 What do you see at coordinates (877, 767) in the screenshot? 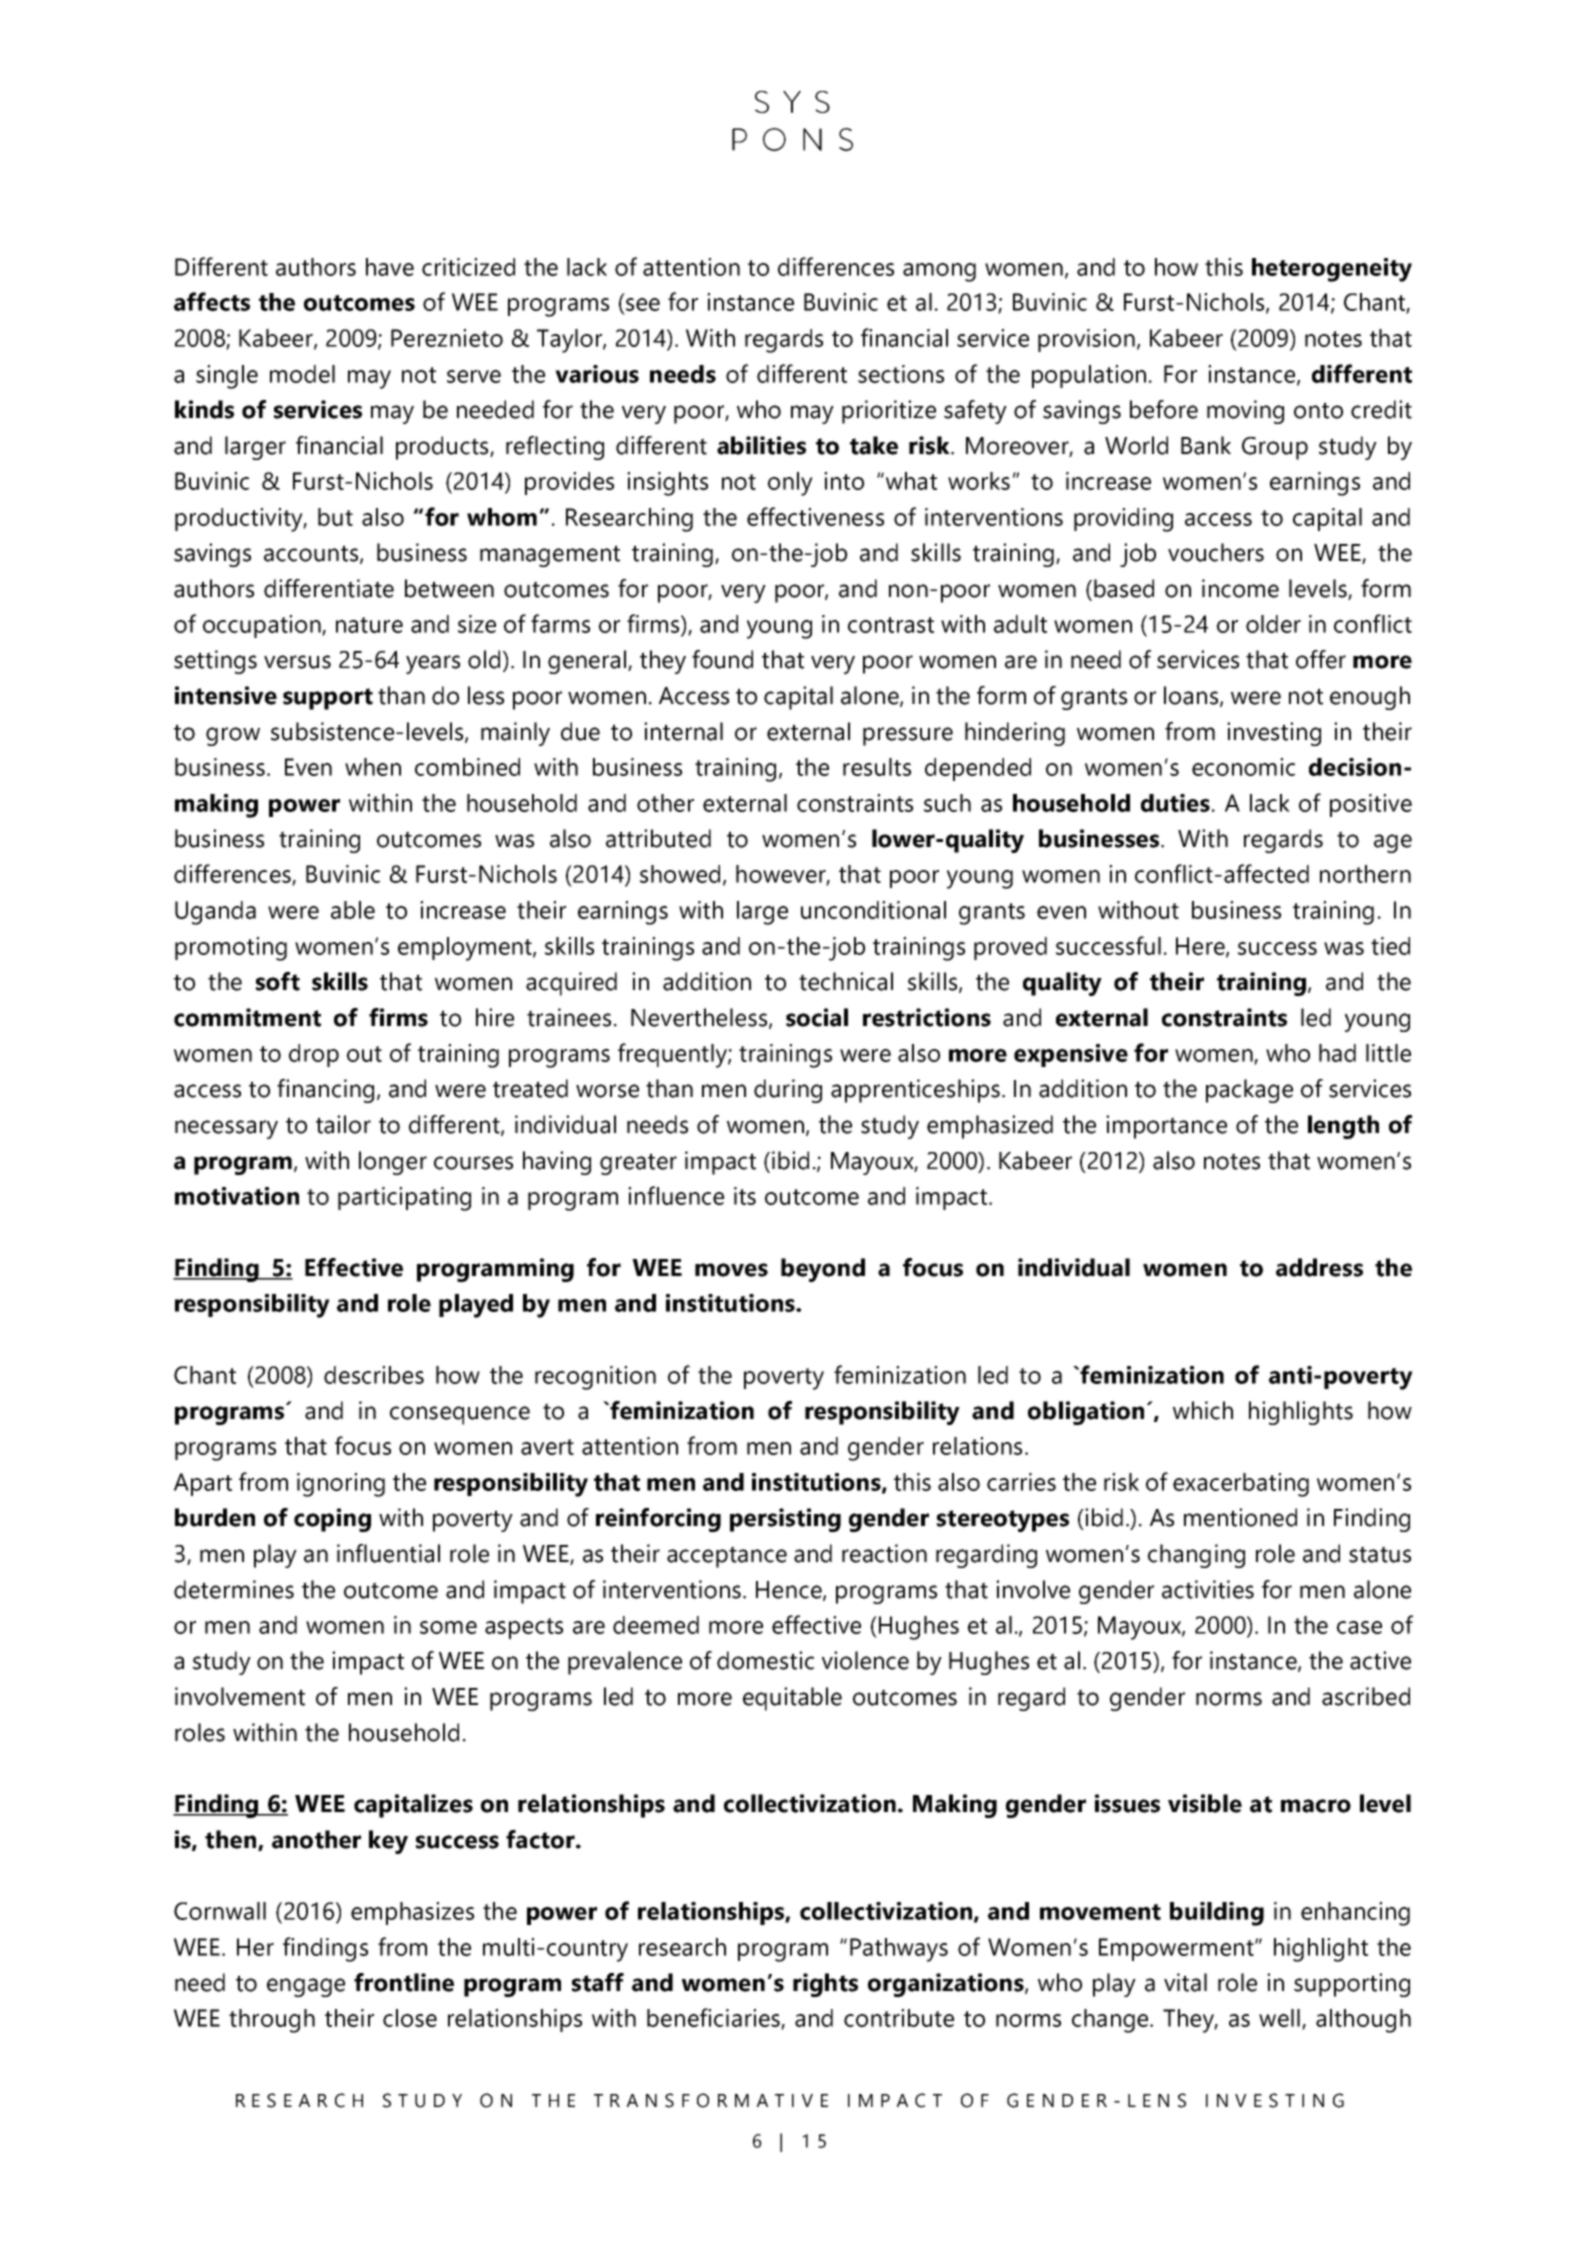
I see `results` at bounding box center [877, 767].
